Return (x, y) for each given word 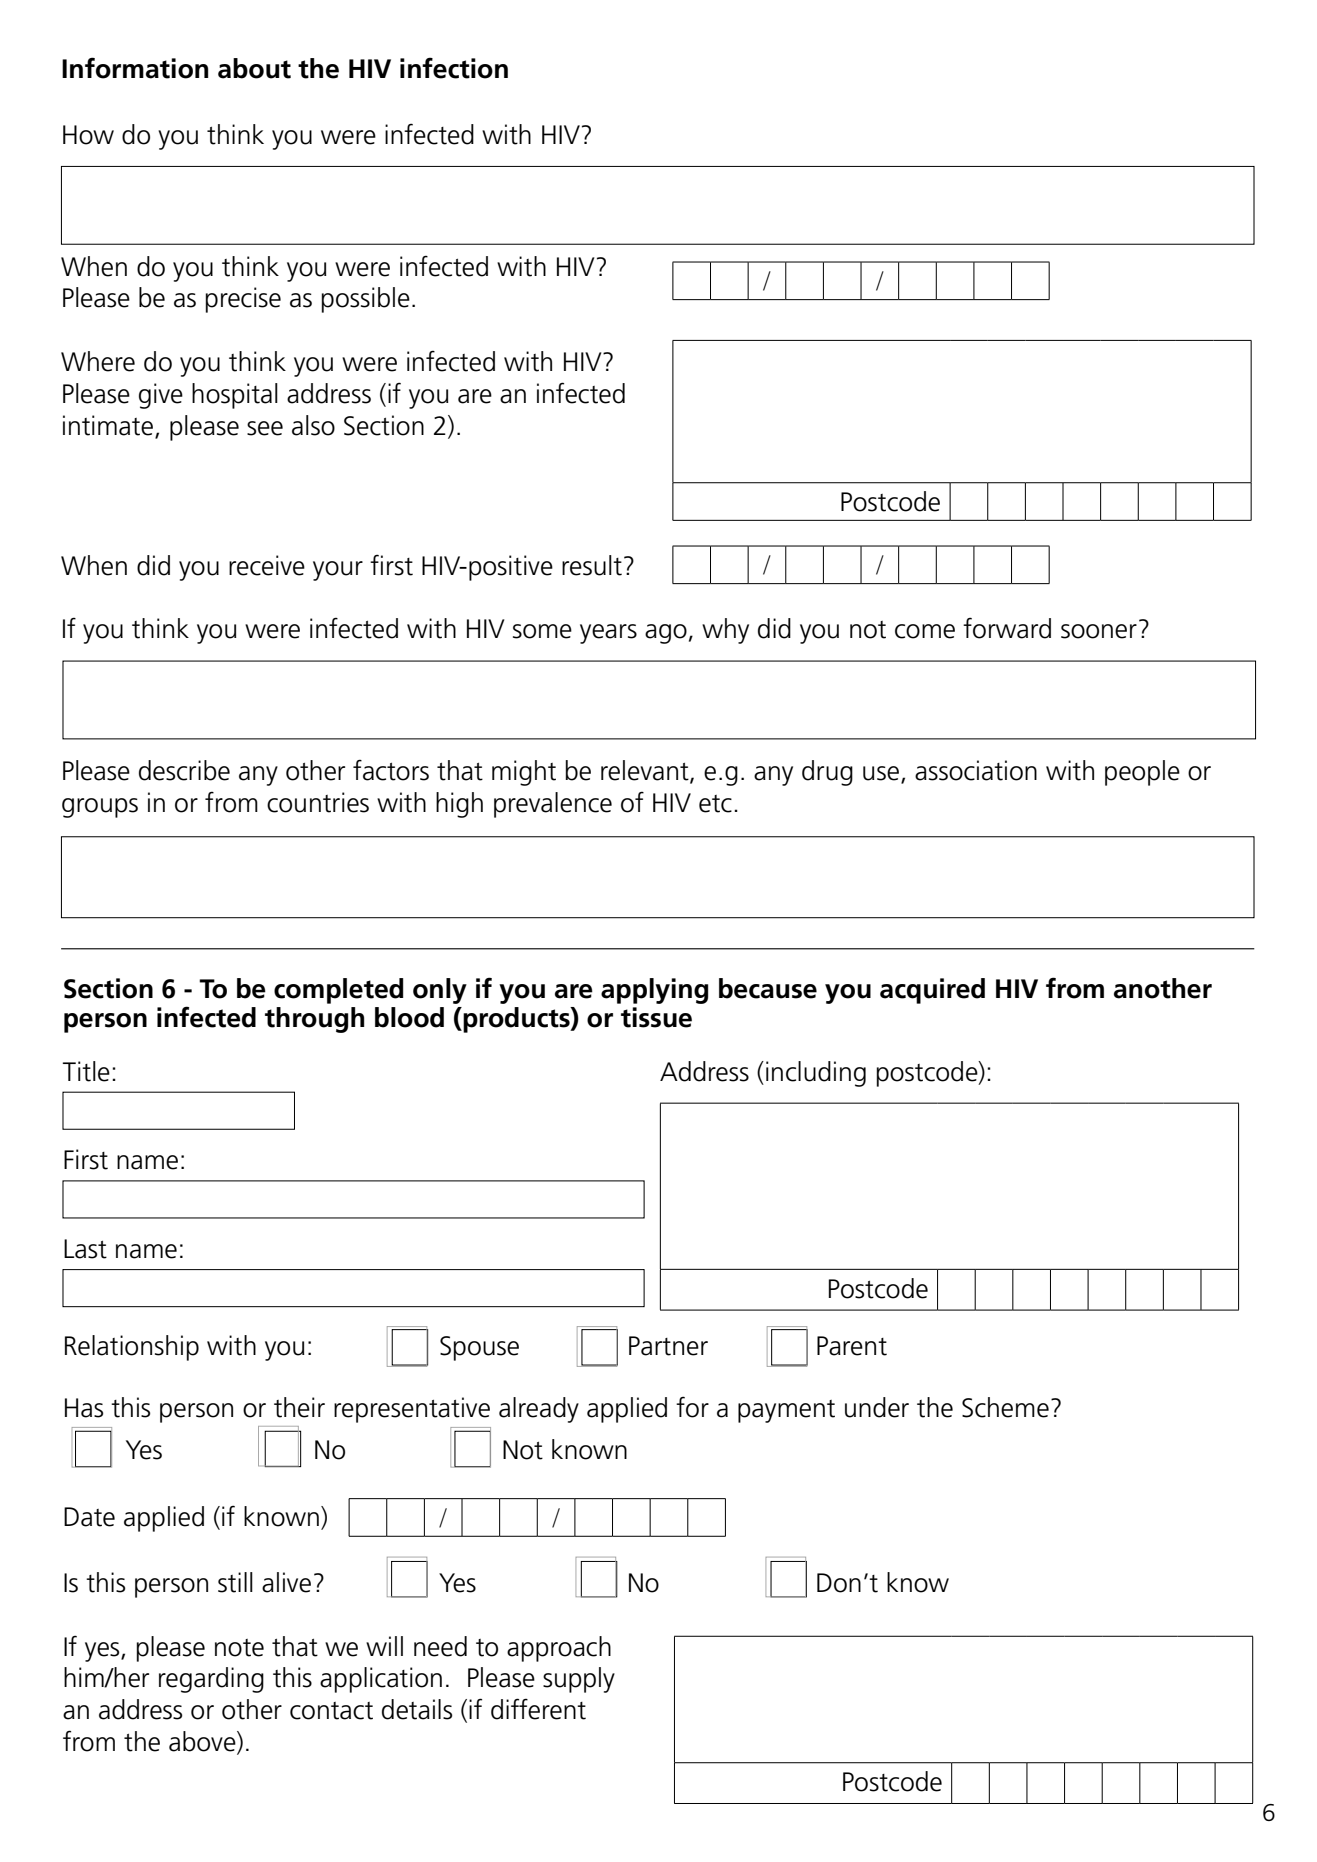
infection (454, 68)
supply (579, 1680)
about (254, 68)
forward (1007, 628)
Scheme (1005, 1407)
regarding (211, 1680)
